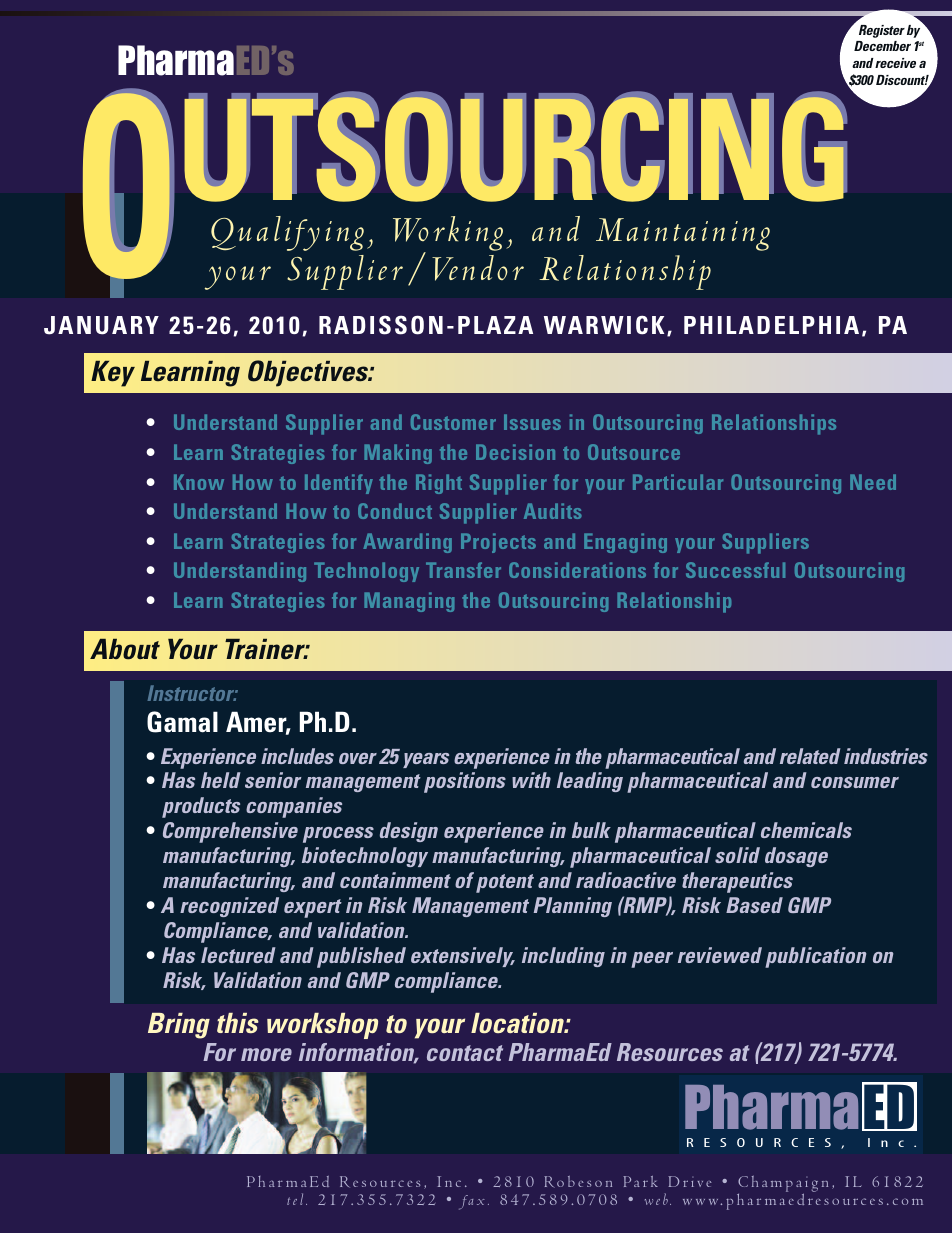 The width and height of the screenshot is (952, 1233). I want to click on Know, so click(199, 482).
